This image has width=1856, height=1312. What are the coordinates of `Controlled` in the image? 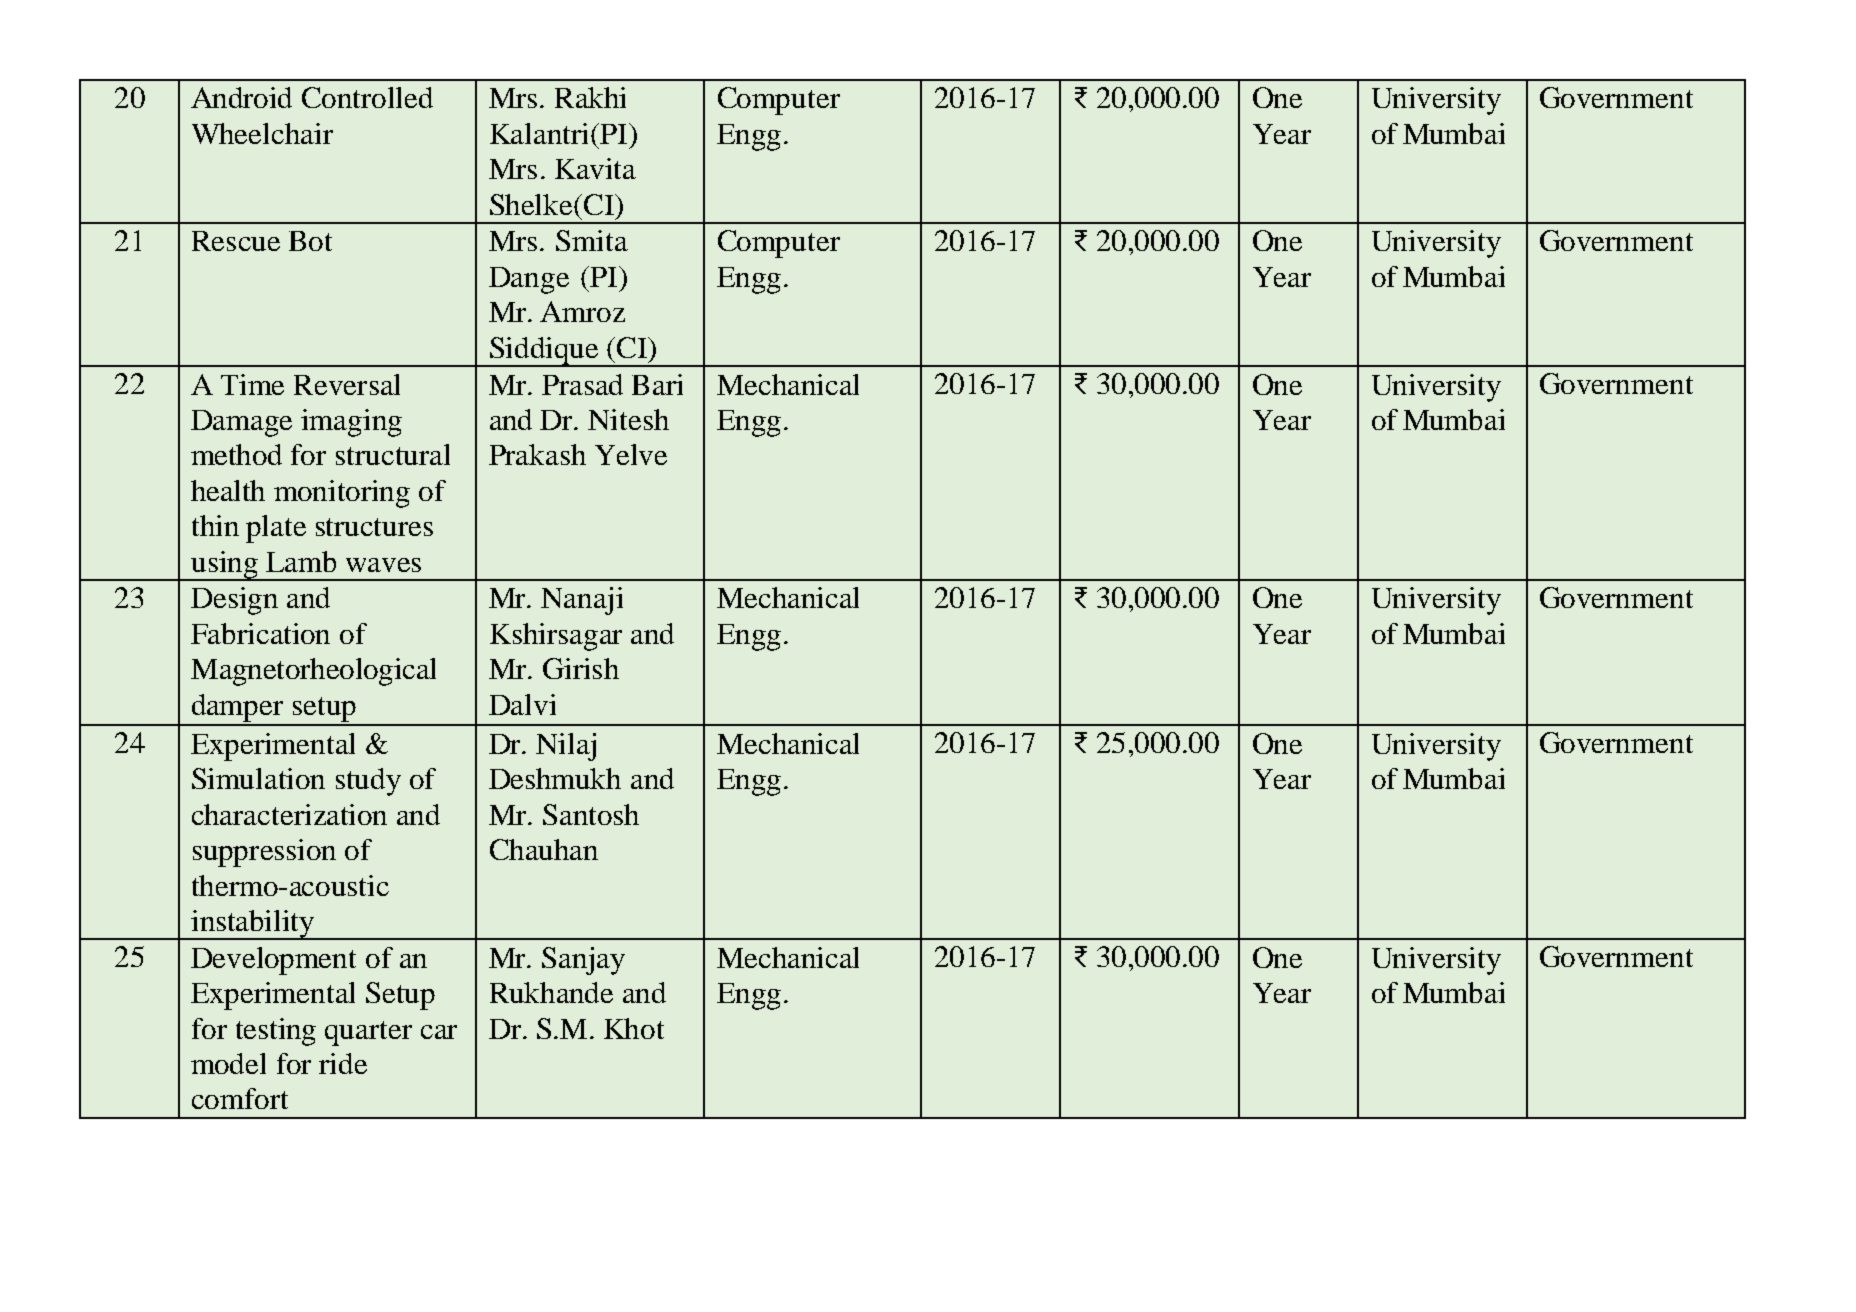 It's located at (367, 97).
